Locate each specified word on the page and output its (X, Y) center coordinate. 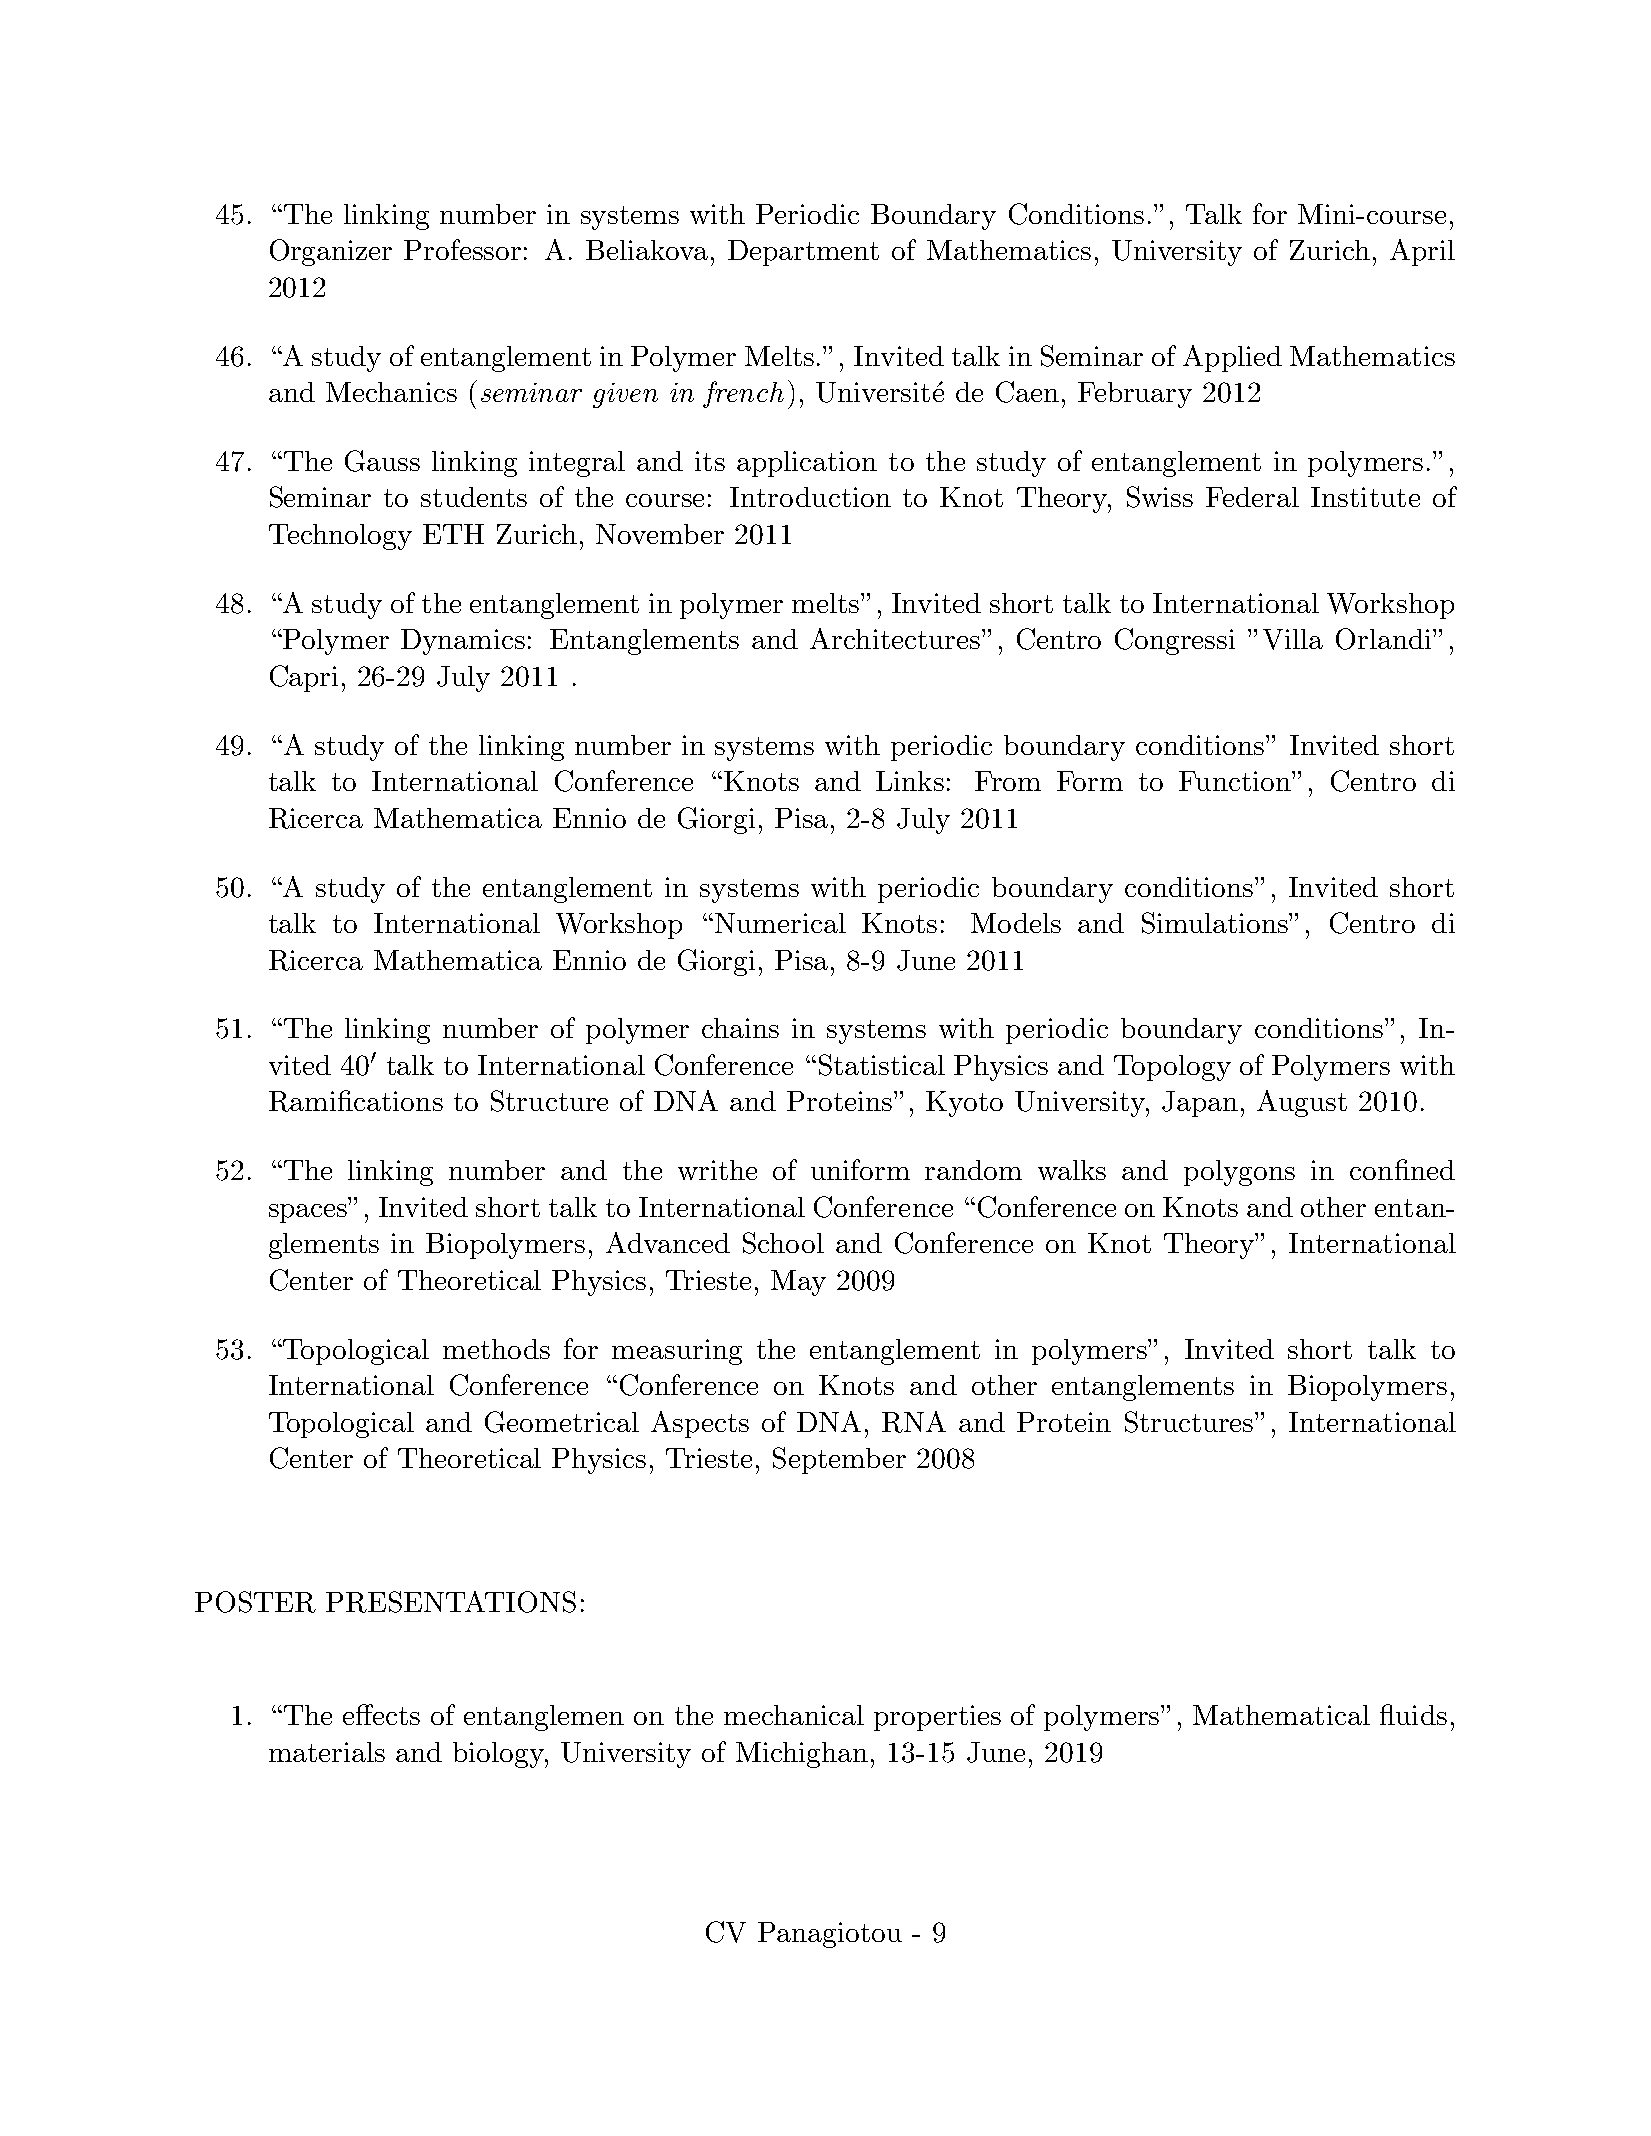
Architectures (896, 638)
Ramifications (356, 1101)
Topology (1172, 1068)
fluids (1413, 1714)
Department (803, 253)
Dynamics (463, 642)
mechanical (794, 1715)
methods (496, 1349)
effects (381, 1714)
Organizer (331, 252)
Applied (1232, 358)
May (798, 1283)
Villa (1293, 639)
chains (740, 1028)
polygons (1239, 1173)
